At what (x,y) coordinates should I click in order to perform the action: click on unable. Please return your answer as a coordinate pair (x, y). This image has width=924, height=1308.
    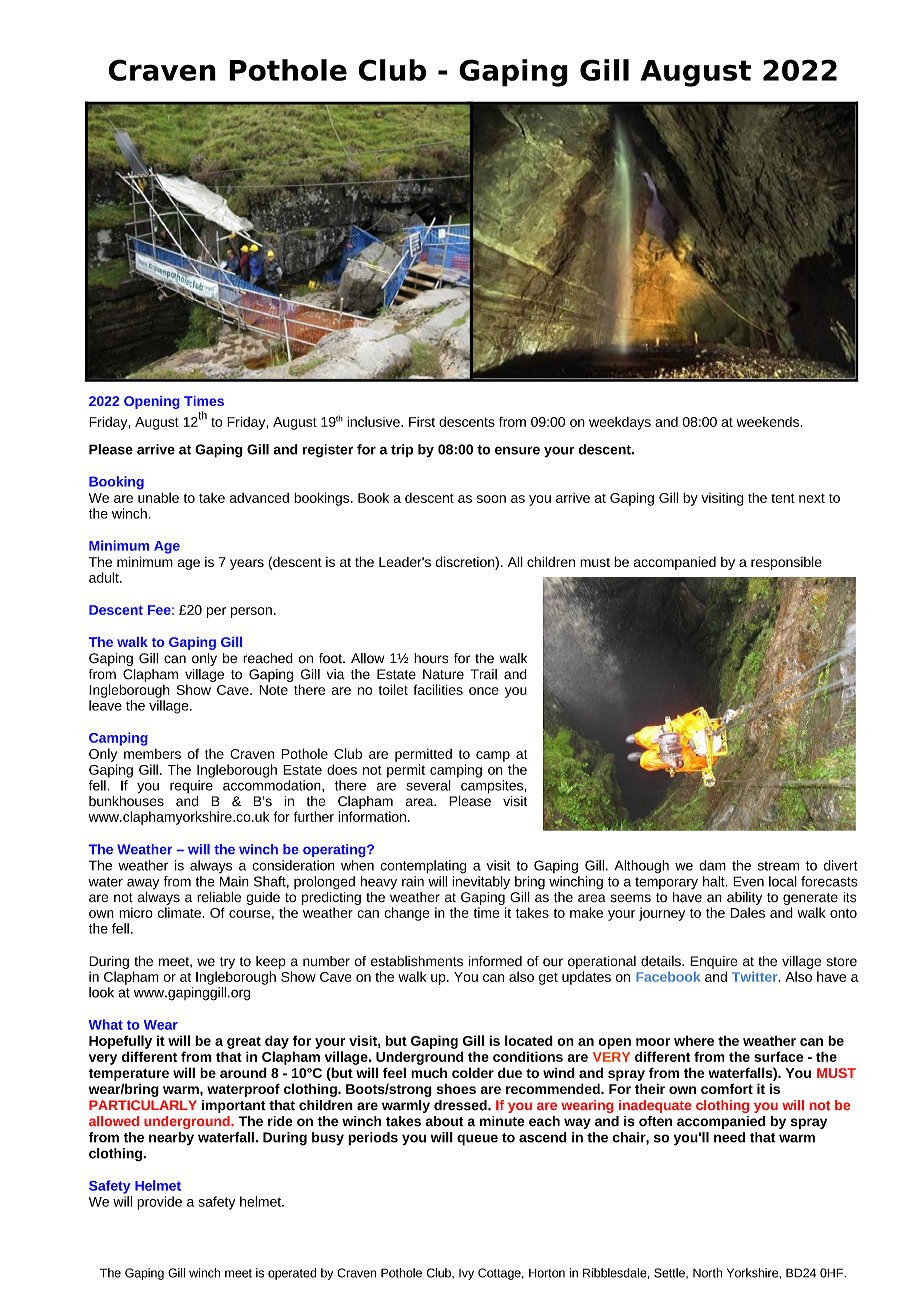
    Looking at the image, I should click on (158, 497).
